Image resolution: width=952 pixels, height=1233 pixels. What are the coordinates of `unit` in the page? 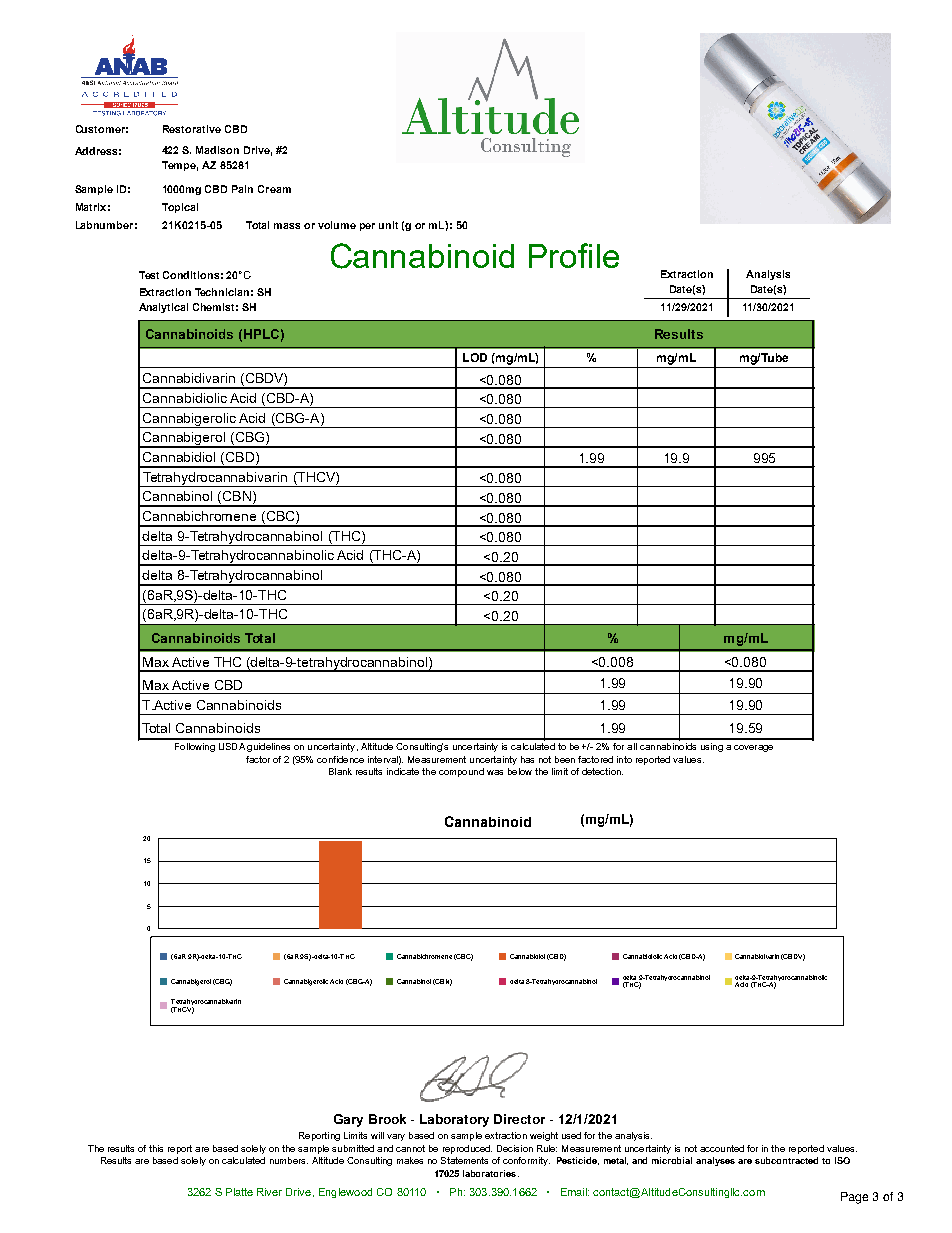 It's located at (388, 225).
